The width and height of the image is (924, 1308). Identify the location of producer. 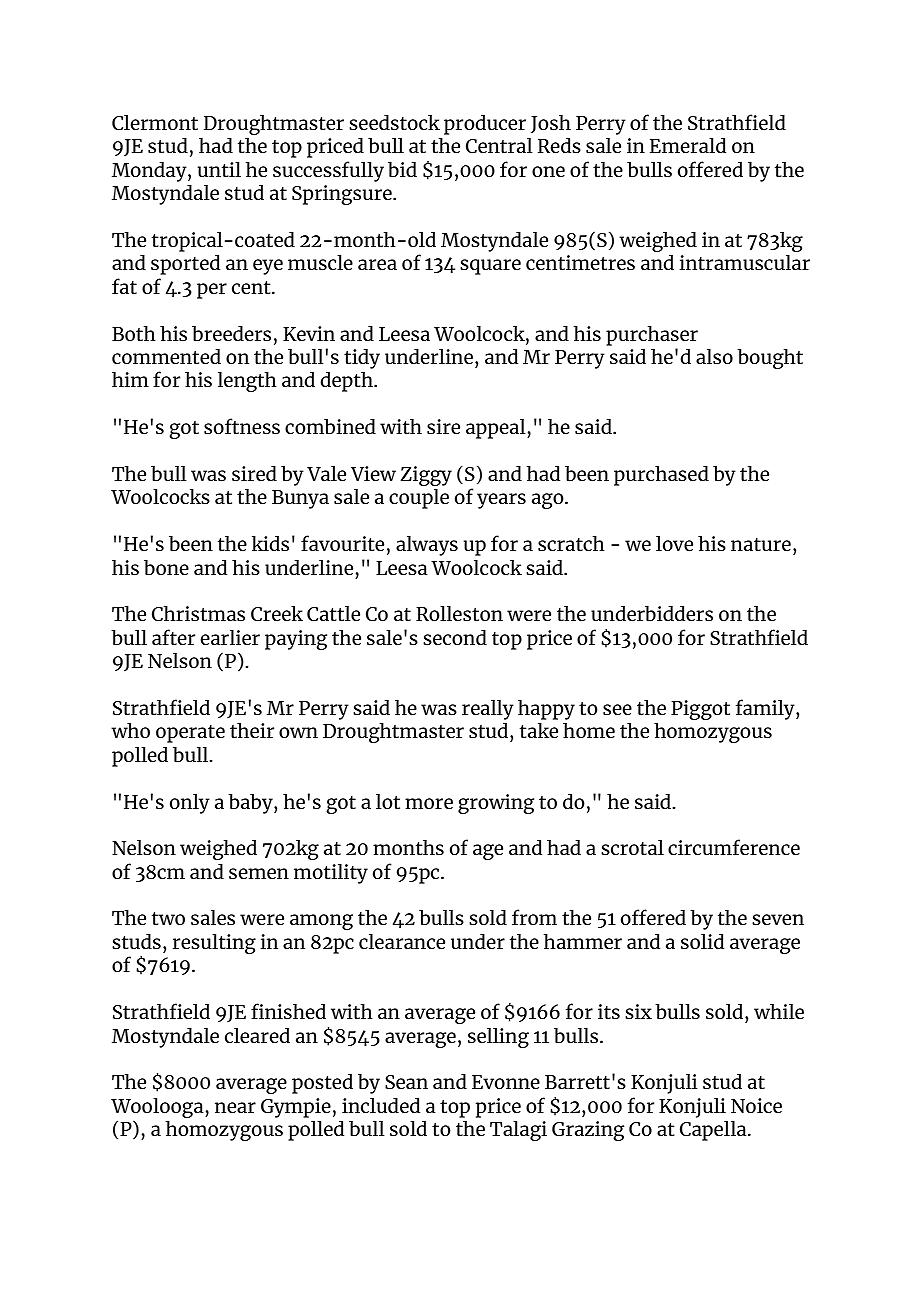
(485, 125).
